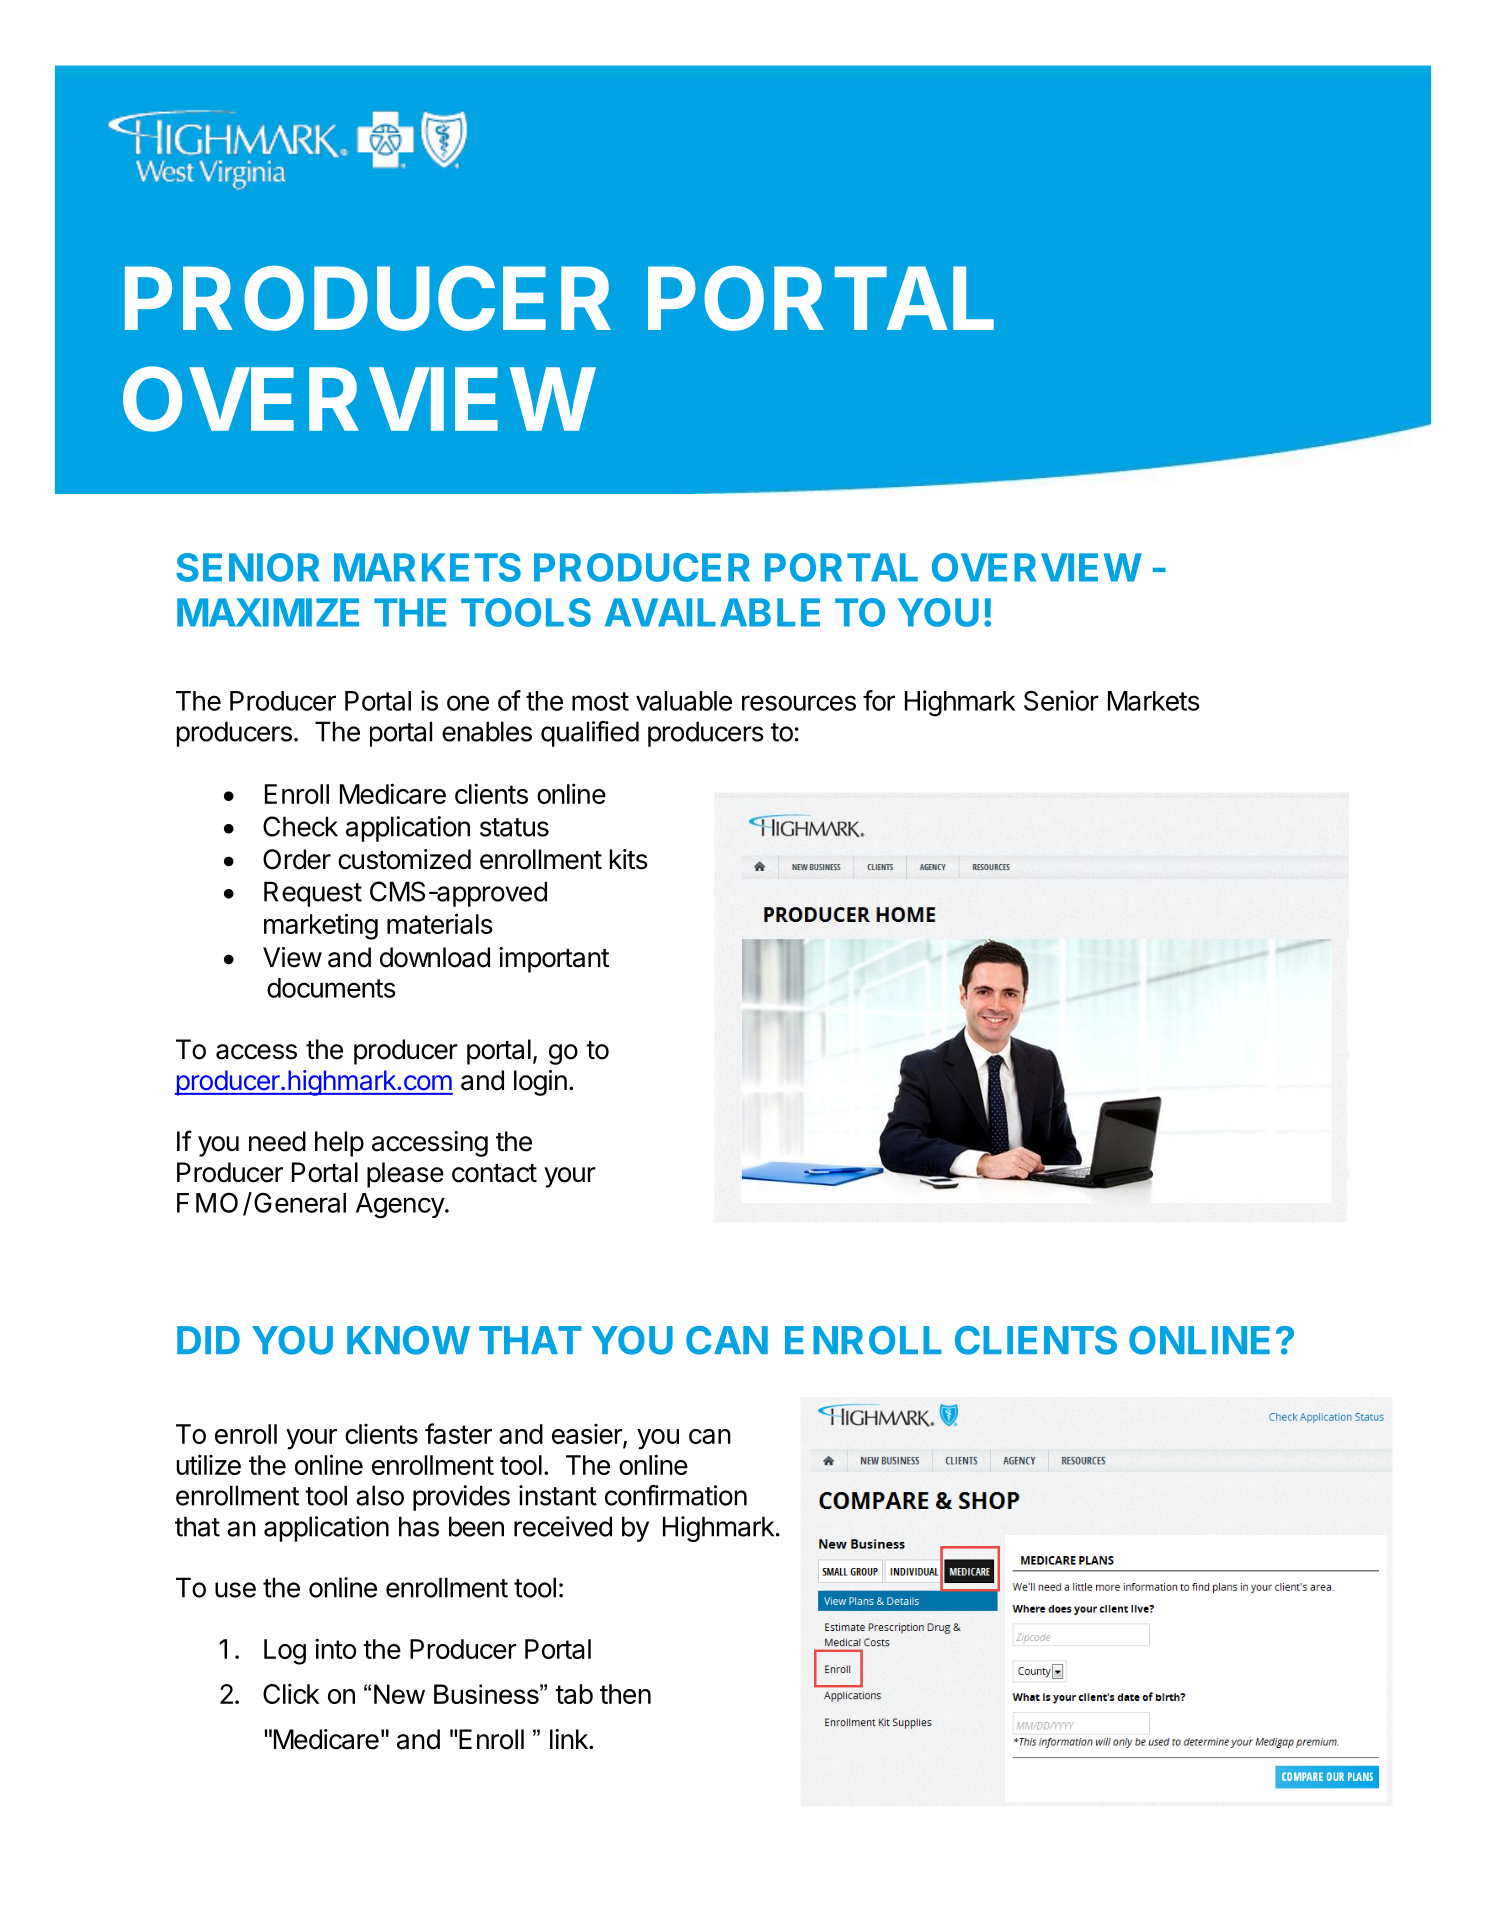 The width and height of the image is (1485, 1921). I want to click on Click, so click(291, 1693).
